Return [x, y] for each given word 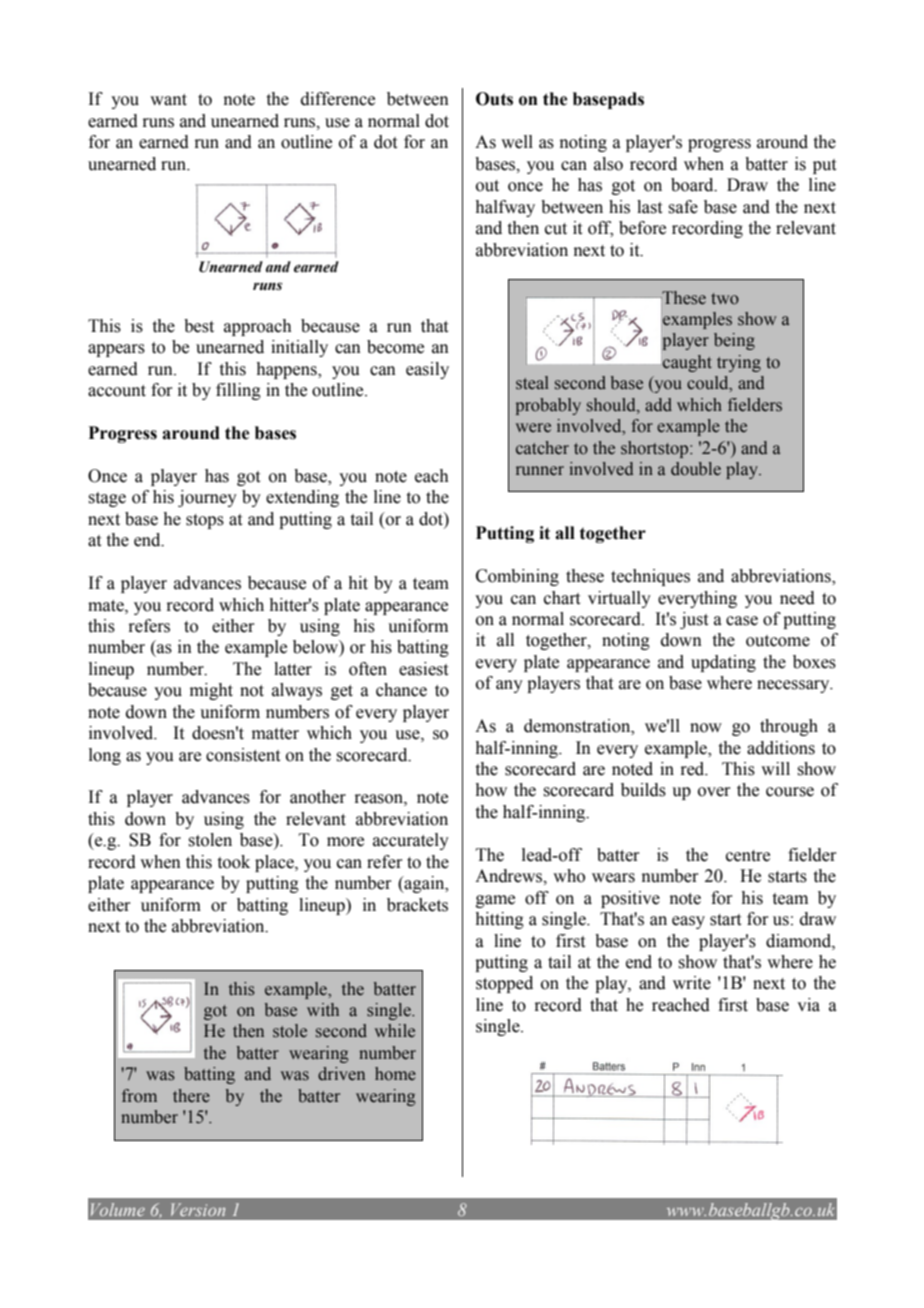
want [168, 100]
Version [198, 1209]
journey [207, 498]
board [693, 185]
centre [748, 856]
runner [540, 471]
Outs [494, 99]
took [234, 862]
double [696, 469]
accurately [411, 841]
